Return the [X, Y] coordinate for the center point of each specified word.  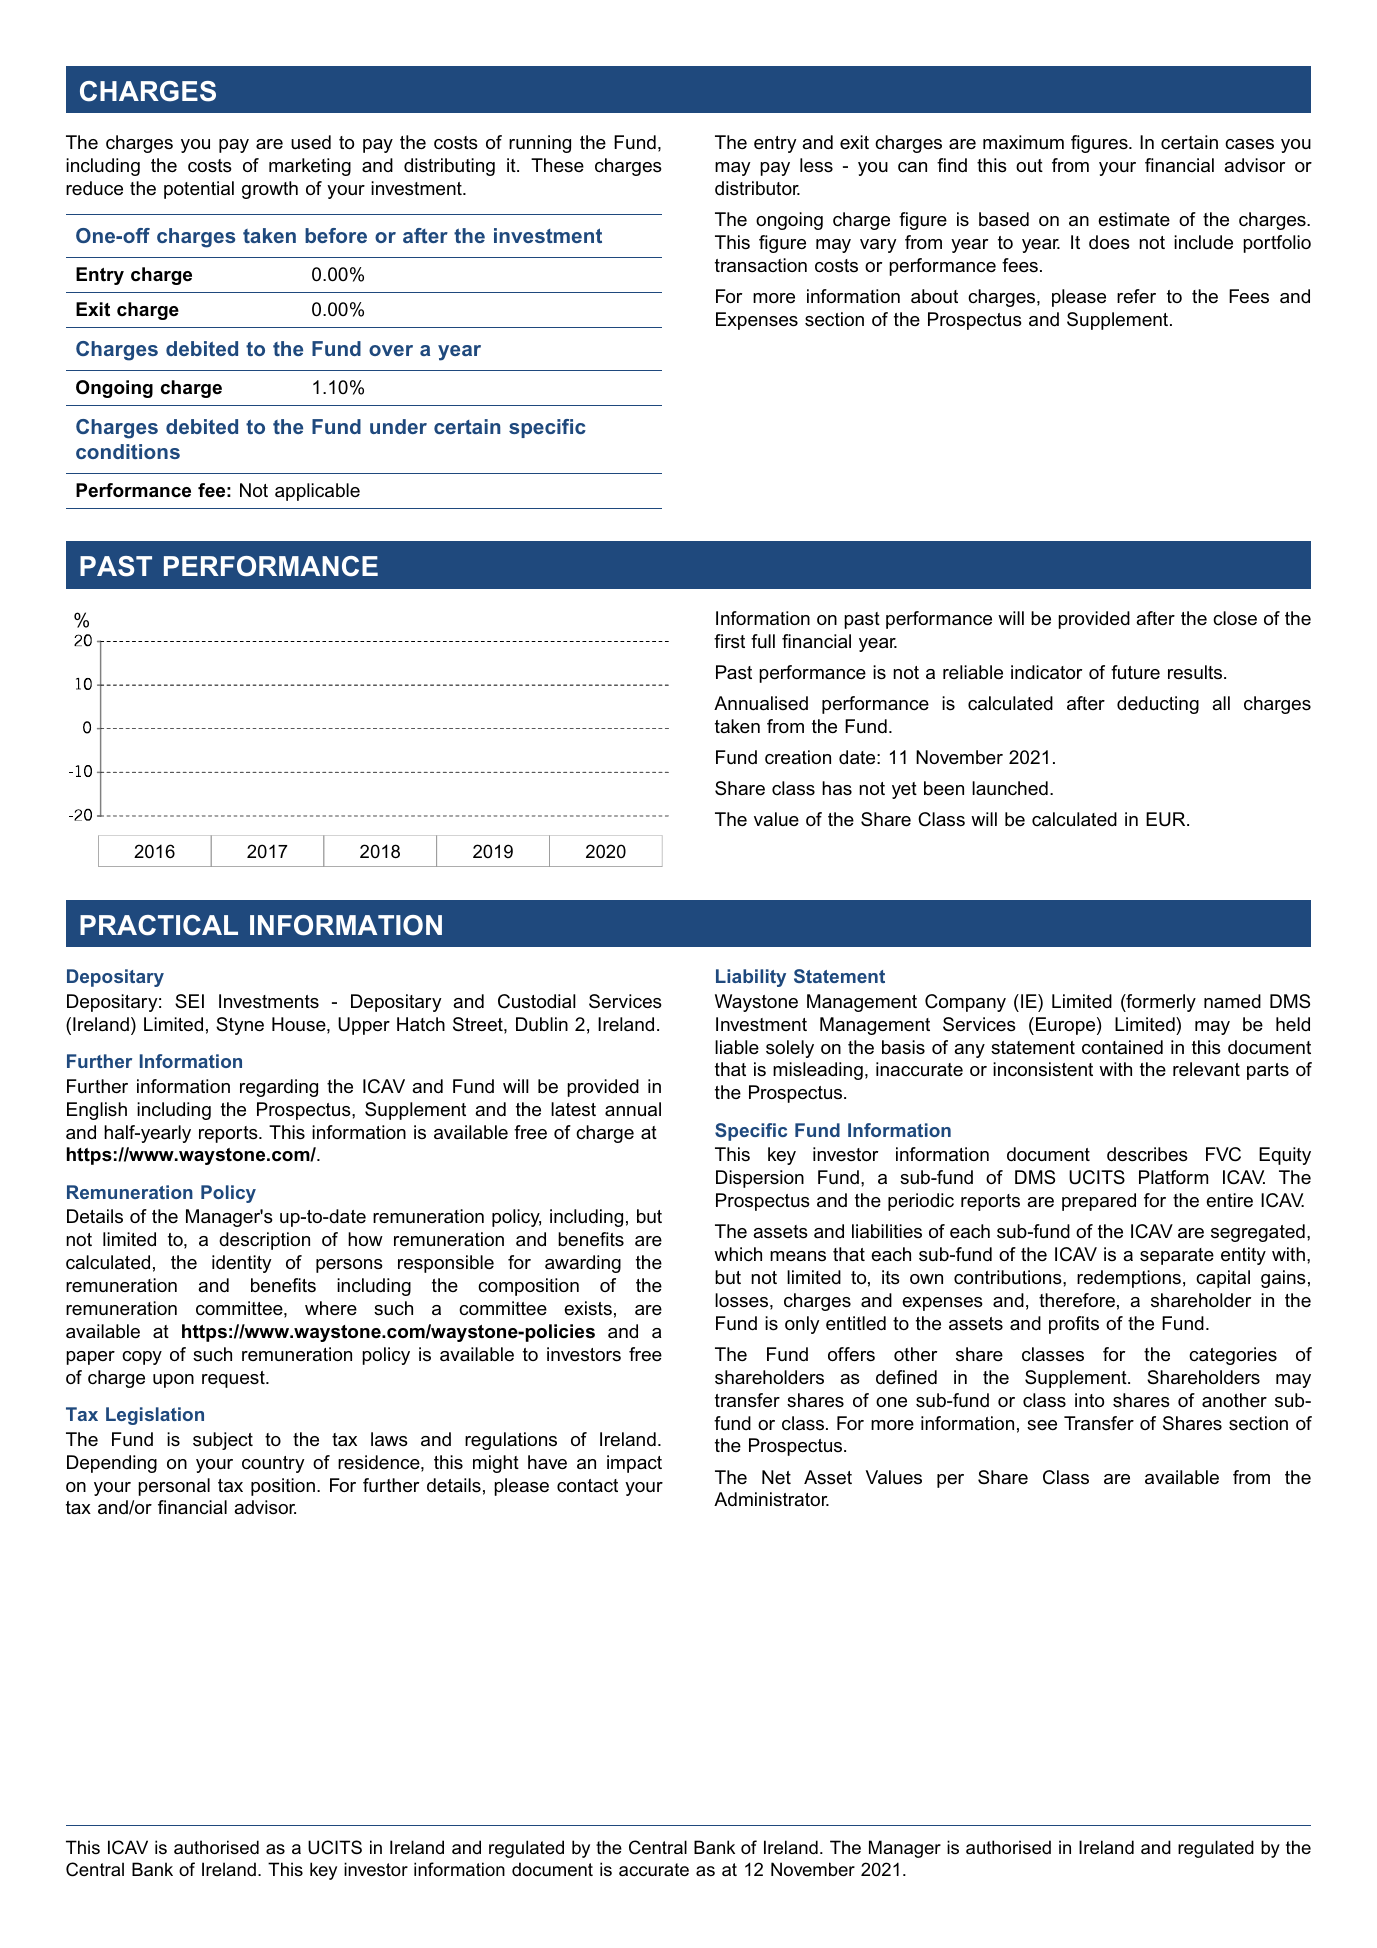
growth [270, 190]
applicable [317, 492]
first [729, 641]
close [1235, 618]
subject [223, 1441]
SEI [189, 1001]
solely [790, 1049]
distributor [757, 188]
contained [1122, 1047]
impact [634, 1464]
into [1089, 1400]
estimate [1134, 219]
